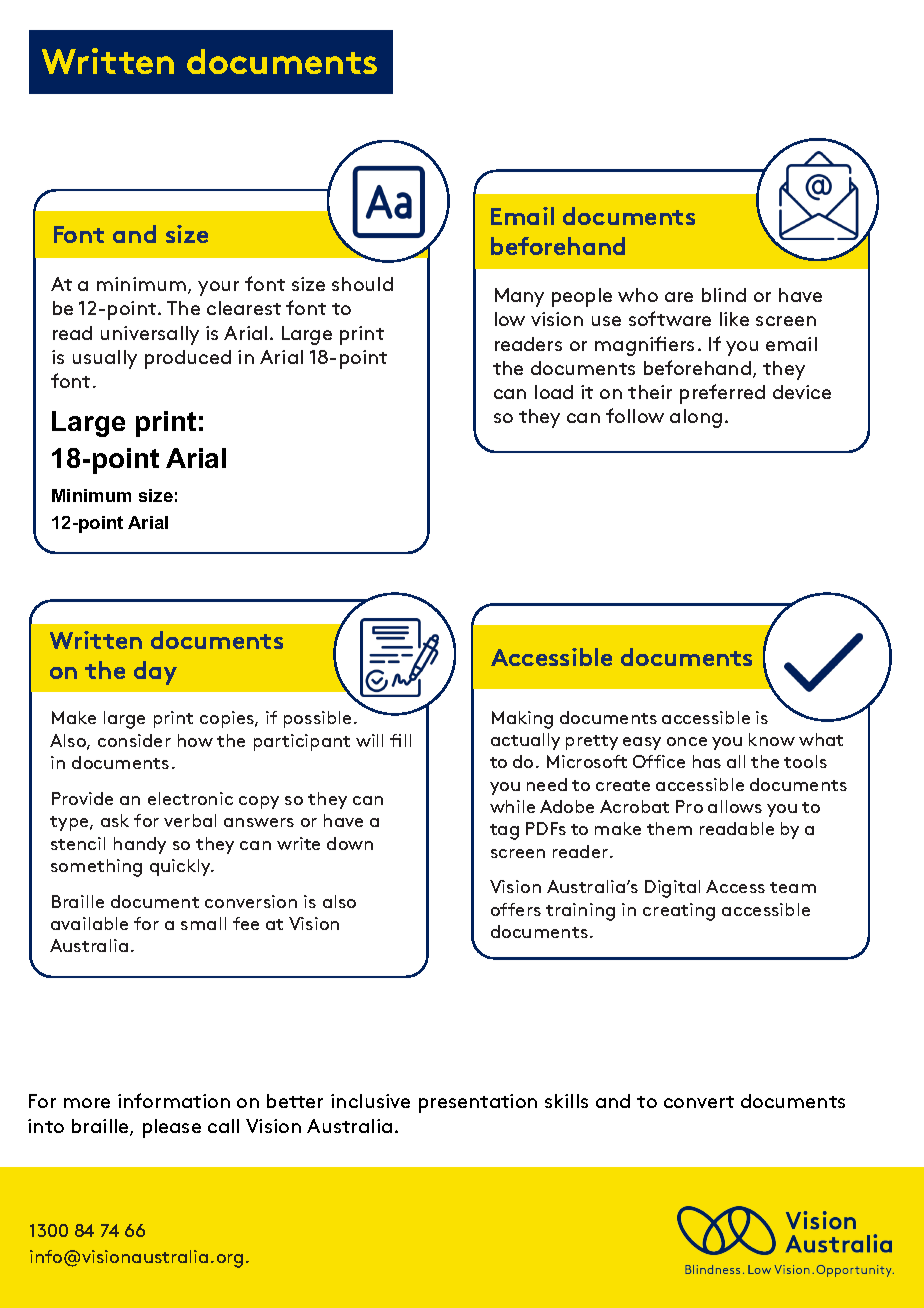 The image size is (924, 1308). What do you see at coordinates (105, 359) in the document?
I see `usually` at bounding box center [105, 359].
